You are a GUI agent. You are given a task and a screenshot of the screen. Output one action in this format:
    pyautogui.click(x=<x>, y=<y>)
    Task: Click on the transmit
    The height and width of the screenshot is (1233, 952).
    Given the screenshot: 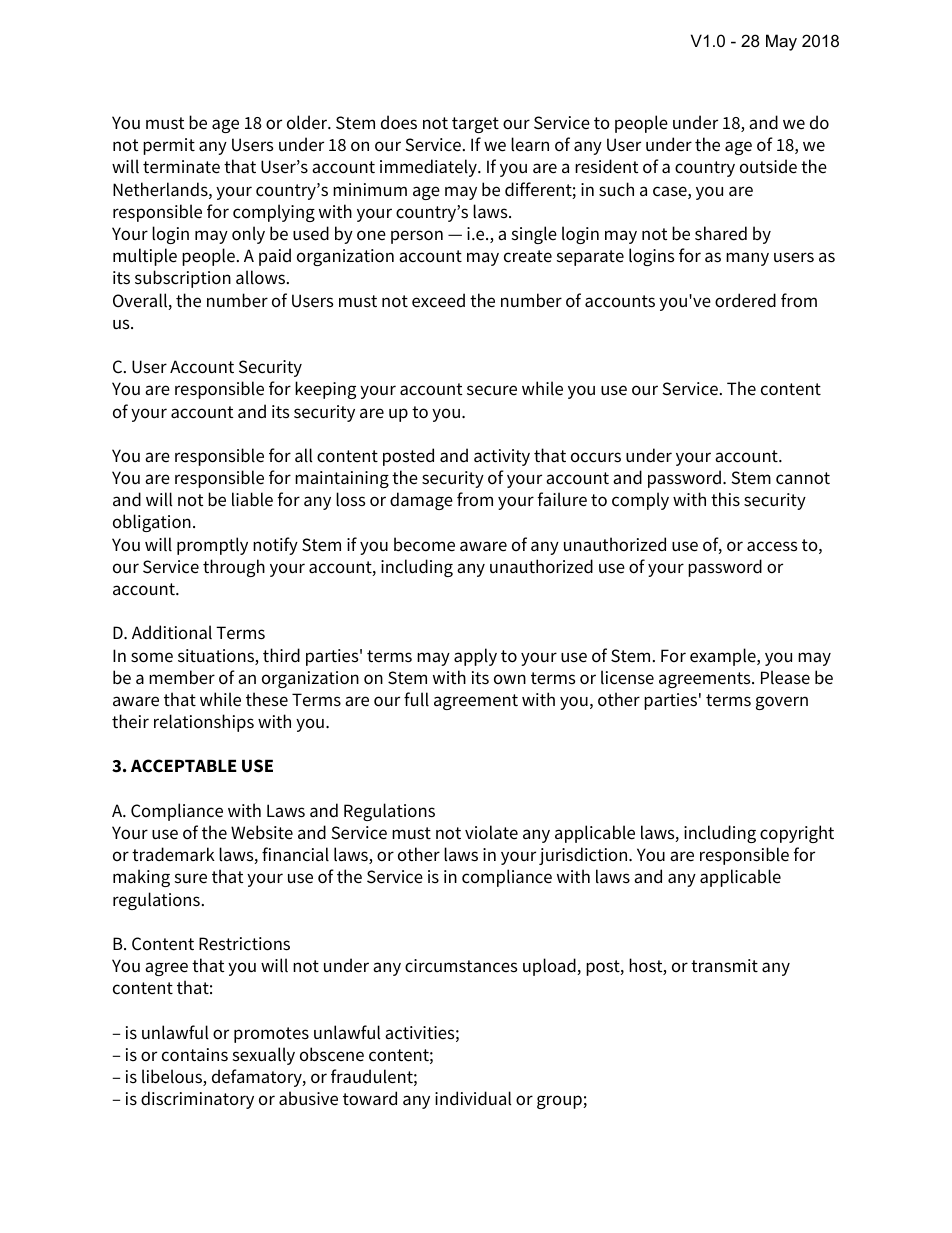 What is the action you would take?
    pyautogui.click(x=724, y=966)
